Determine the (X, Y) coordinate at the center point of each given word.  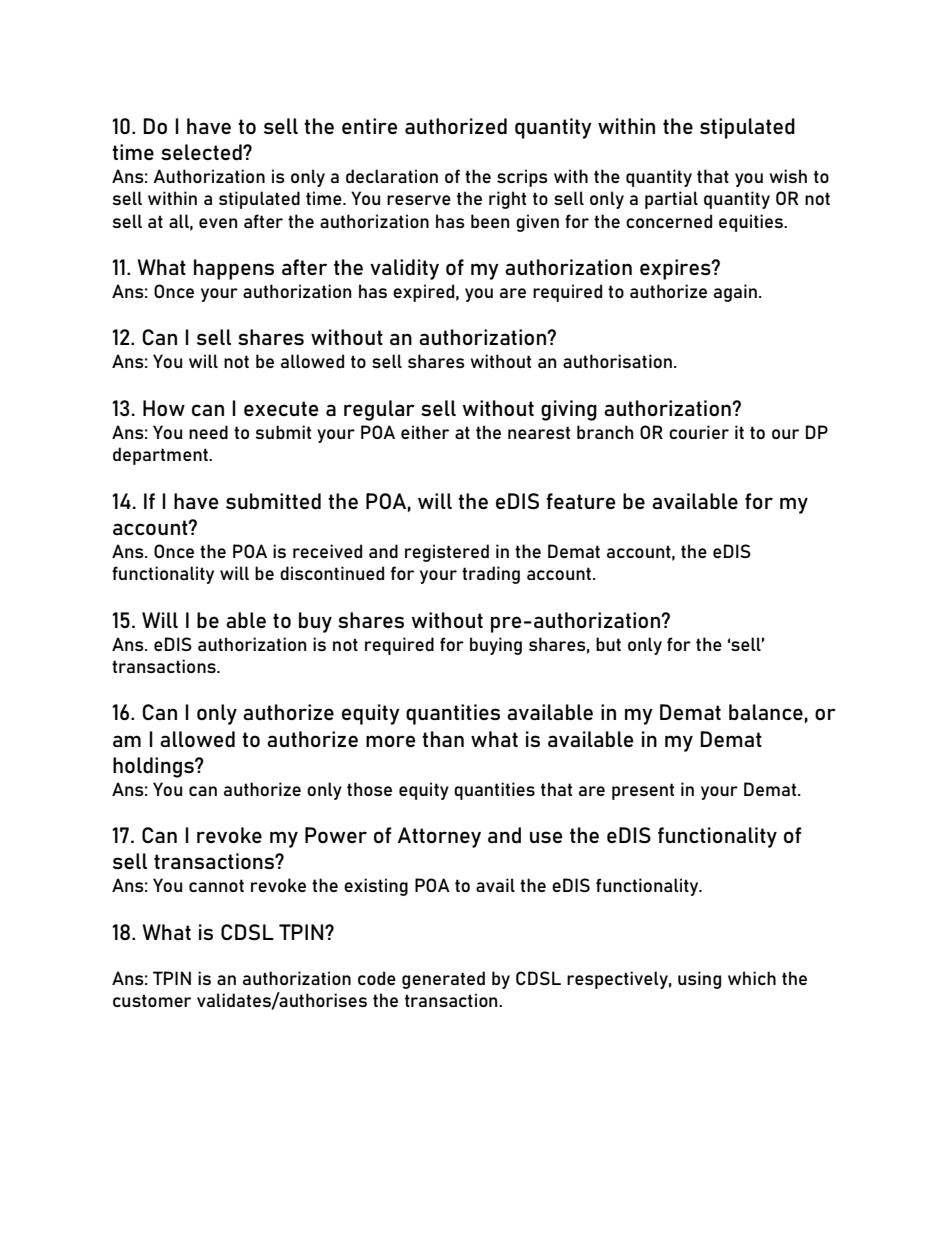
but (608, 644)
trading (491, 575)
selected (202, 152)
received (327, 551)
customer (152, 1000)
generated (443, 980)
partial (671, 200)
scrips (522, 178)
